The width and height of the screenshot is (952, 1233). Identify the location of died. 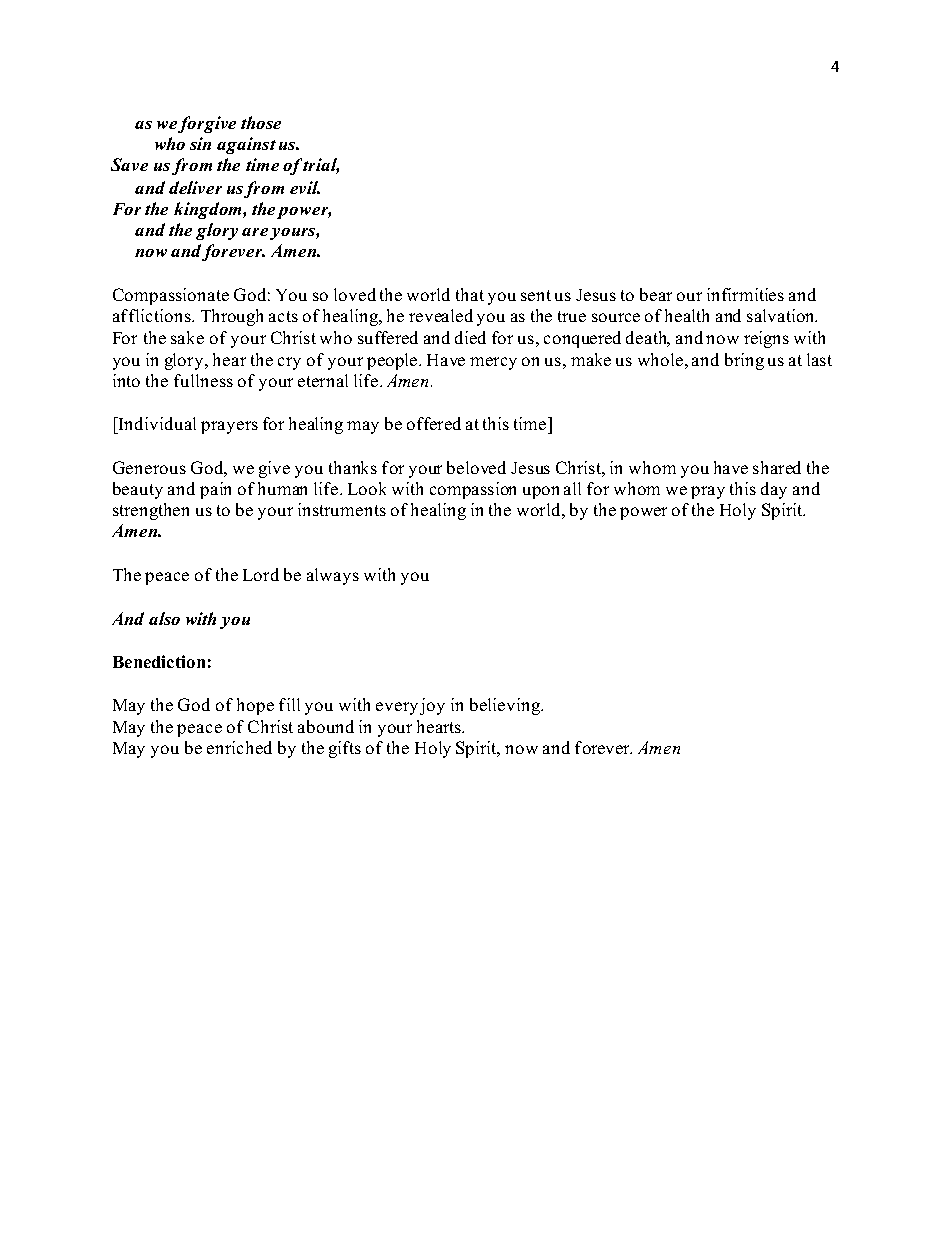
(470, 337).
